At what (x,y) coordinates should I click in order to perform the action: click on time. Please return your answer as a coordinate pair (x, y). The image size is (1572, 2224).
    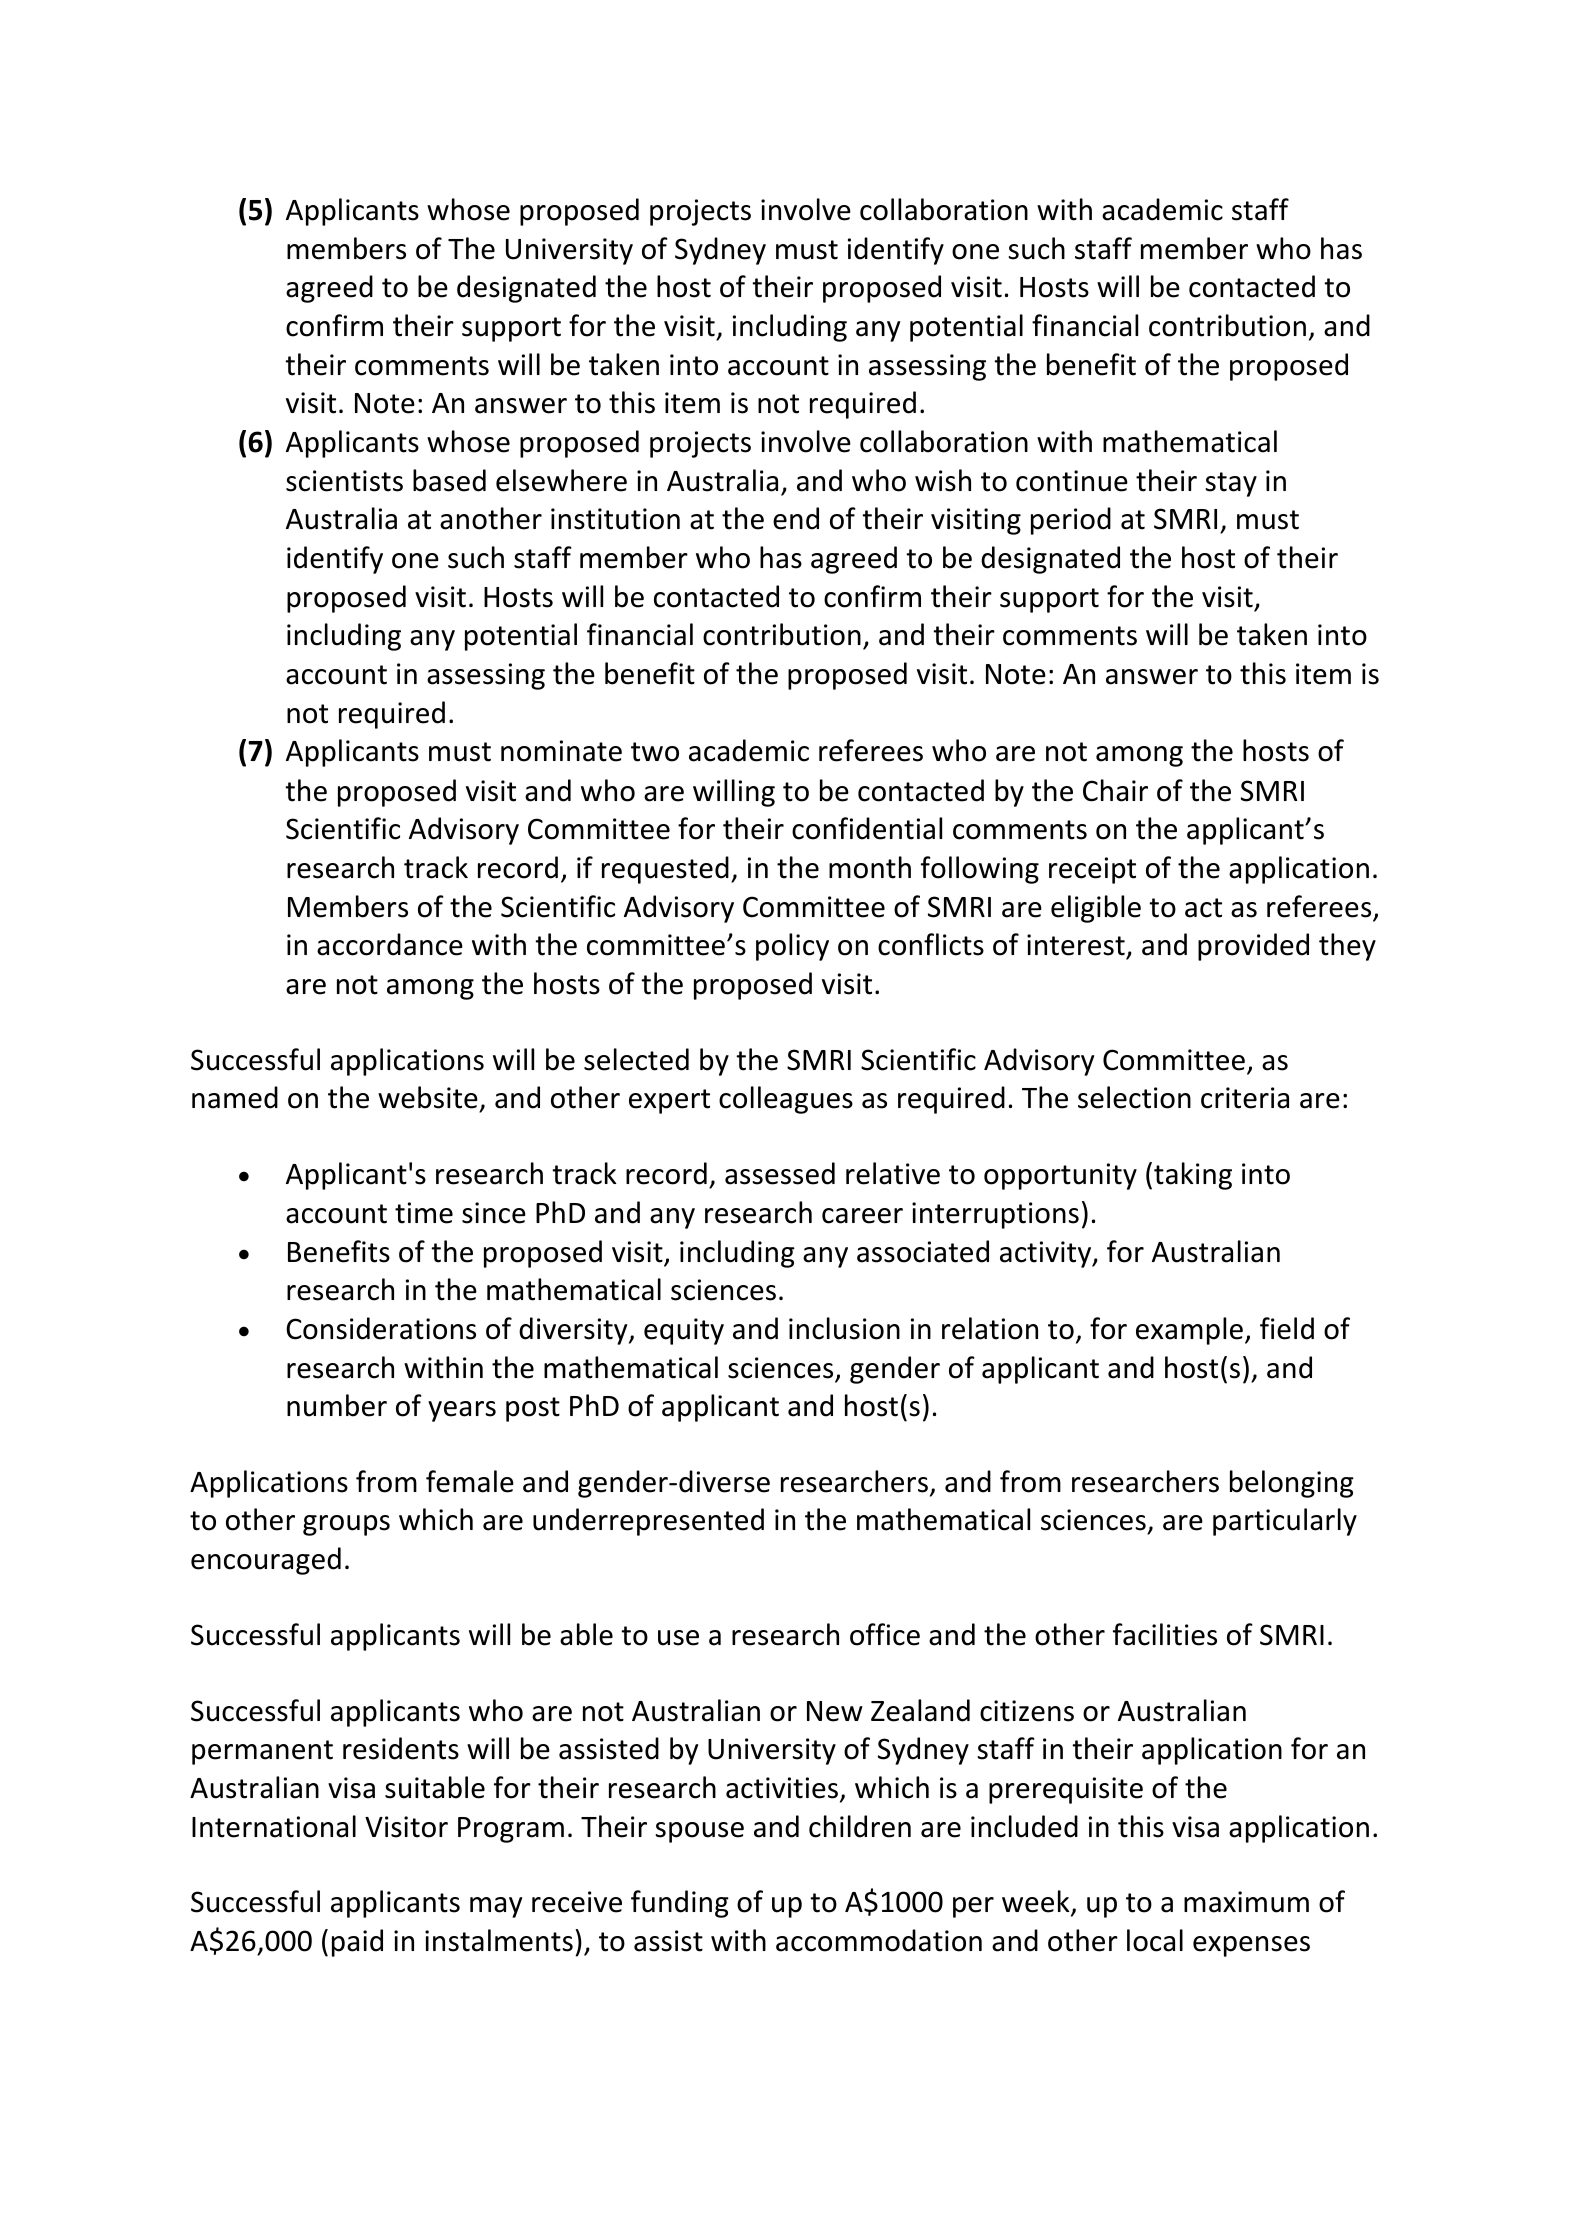
    Looking at the image, I should click on (424, 1213).
